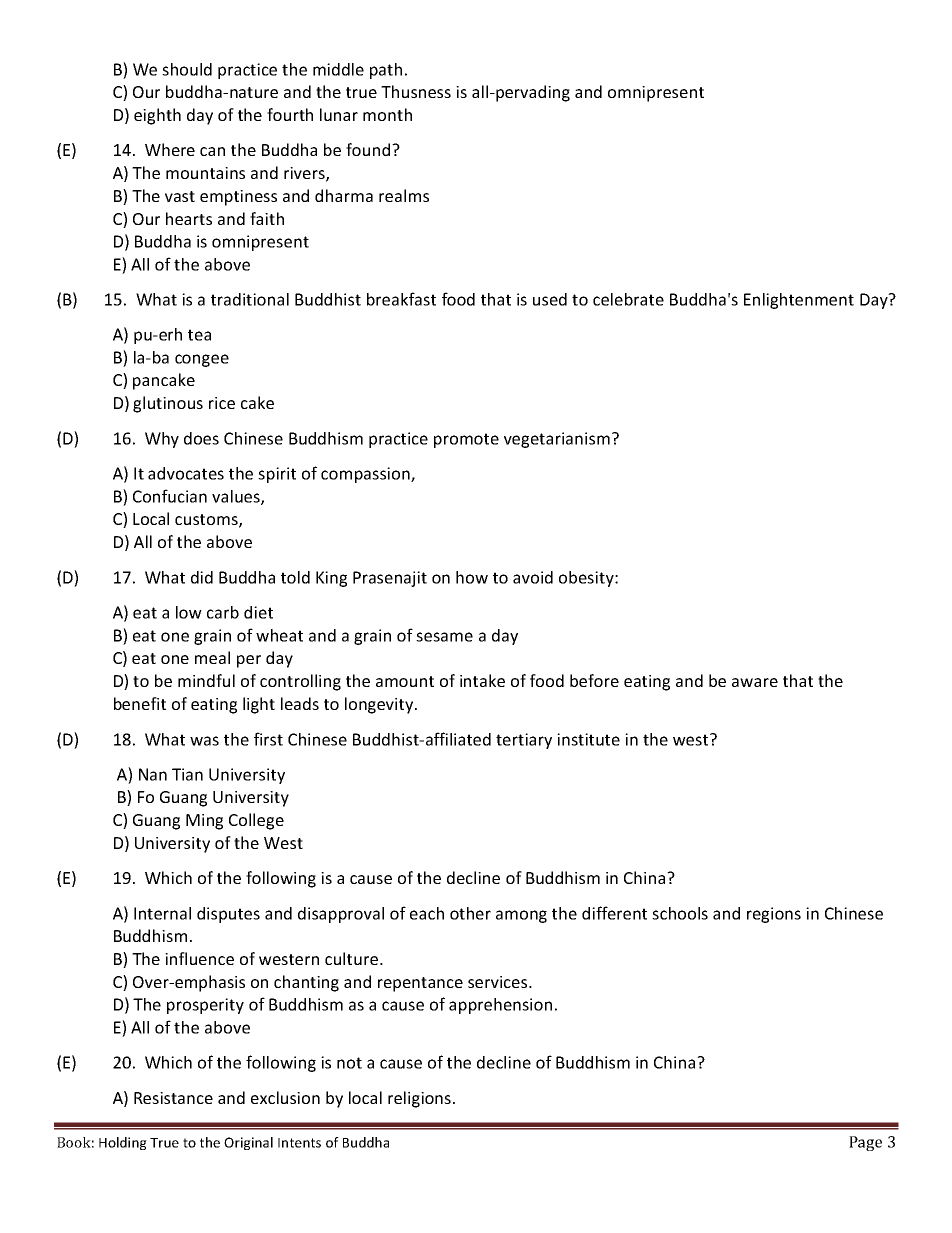  Describe the element at coordinates (387, 114) in the document. I see `month` at that location.
